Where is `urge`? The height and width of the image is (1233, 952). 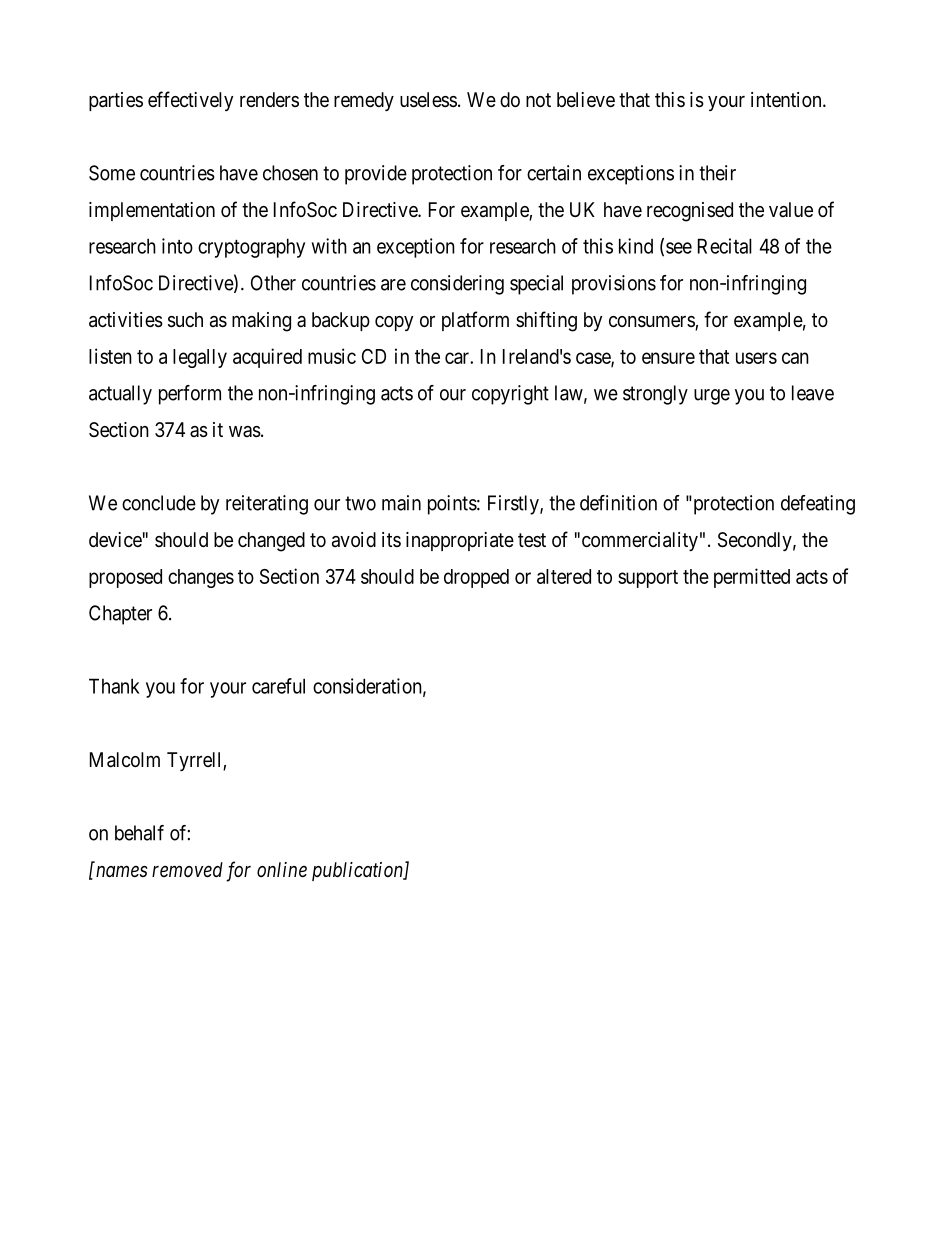 urge is located at coordinates (712, 397).
